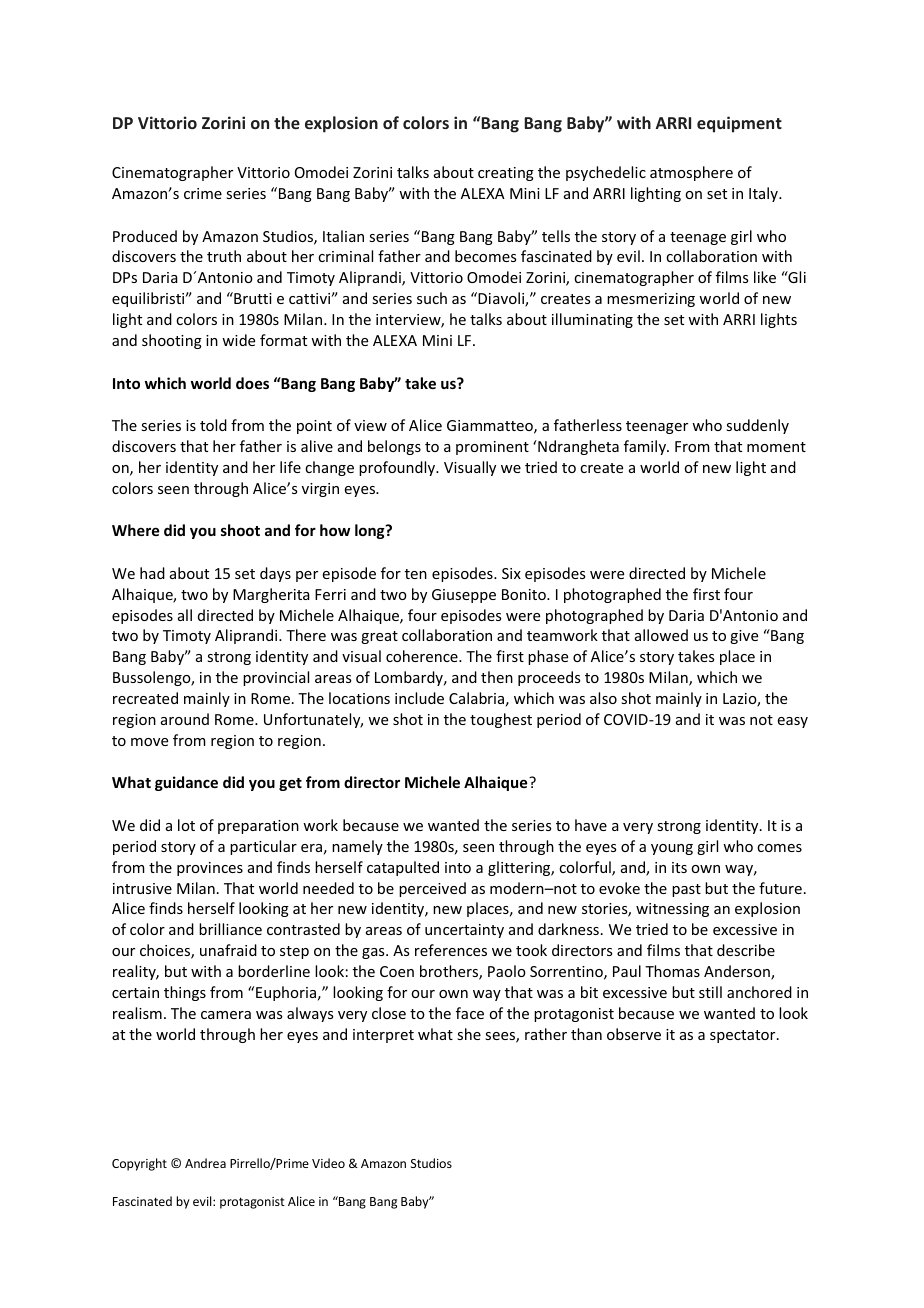 This screenshot has height=1308, width=924. Describe the element at coordinates (403, 868) in the screenshot. I see `catapulted` at that location.
